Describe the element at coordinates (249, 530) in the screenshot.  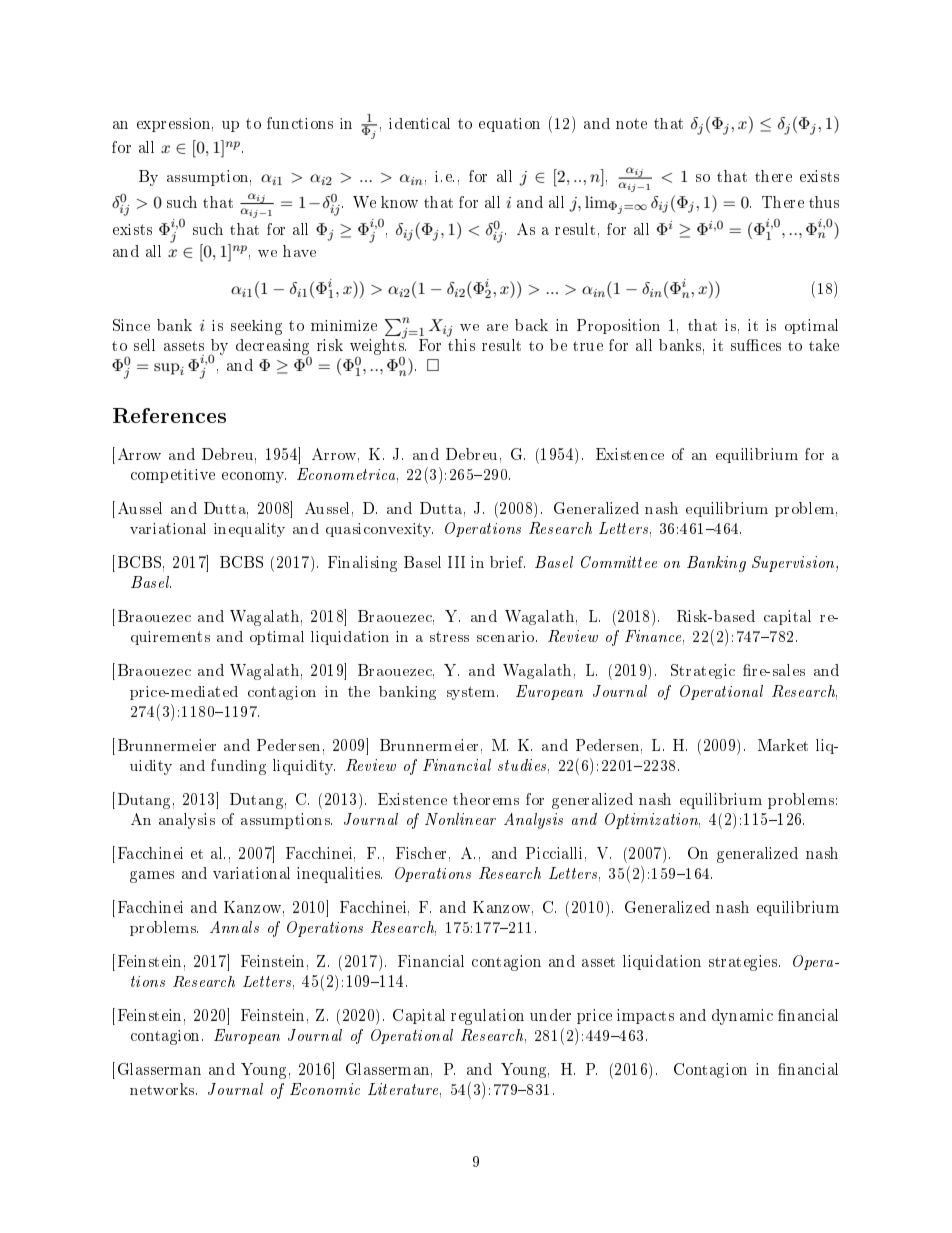
I see `inequality` at that location.
